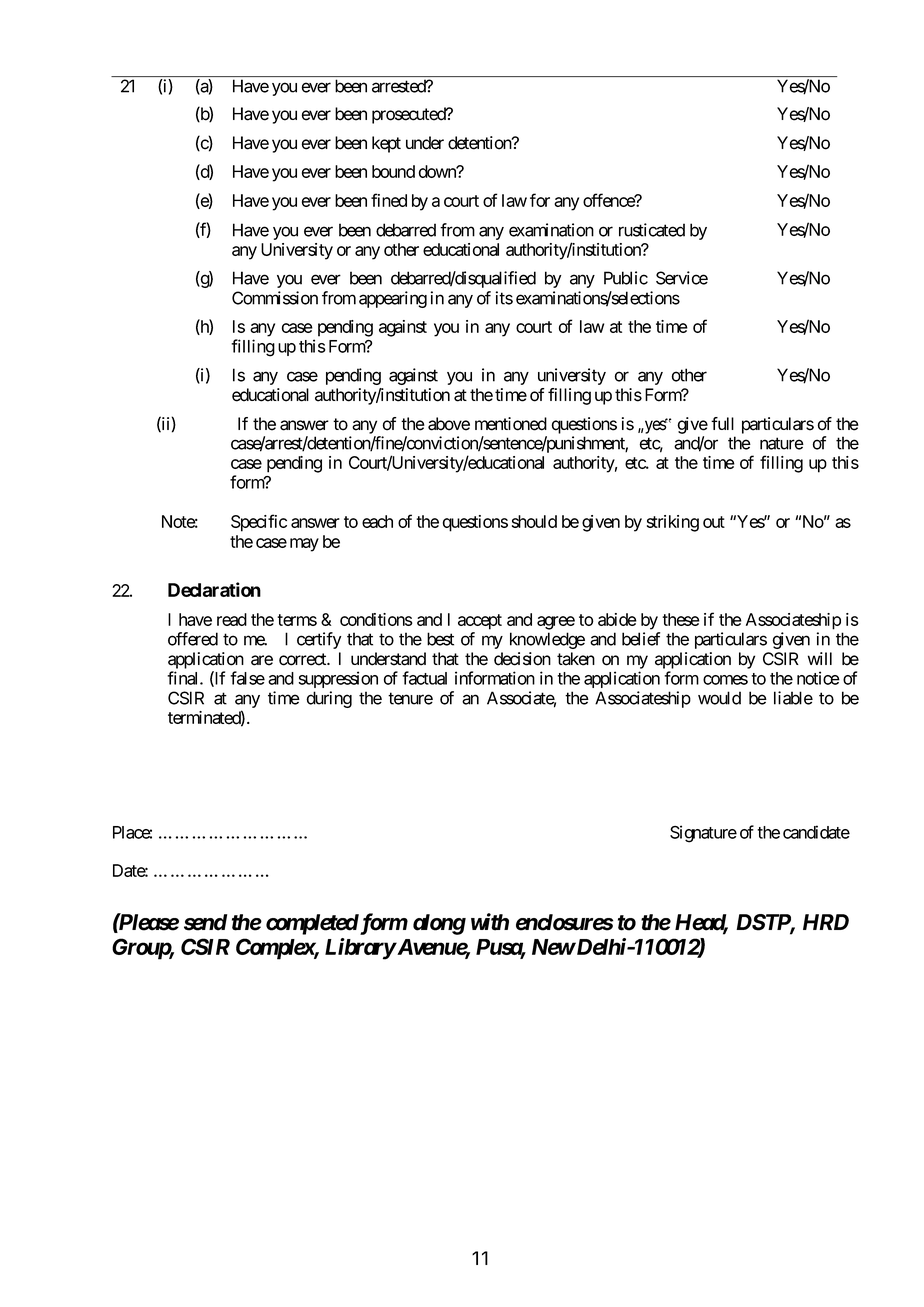 This screenshot has width=924, height=1307. I want to click on prosecuted, so click(409, 115).
